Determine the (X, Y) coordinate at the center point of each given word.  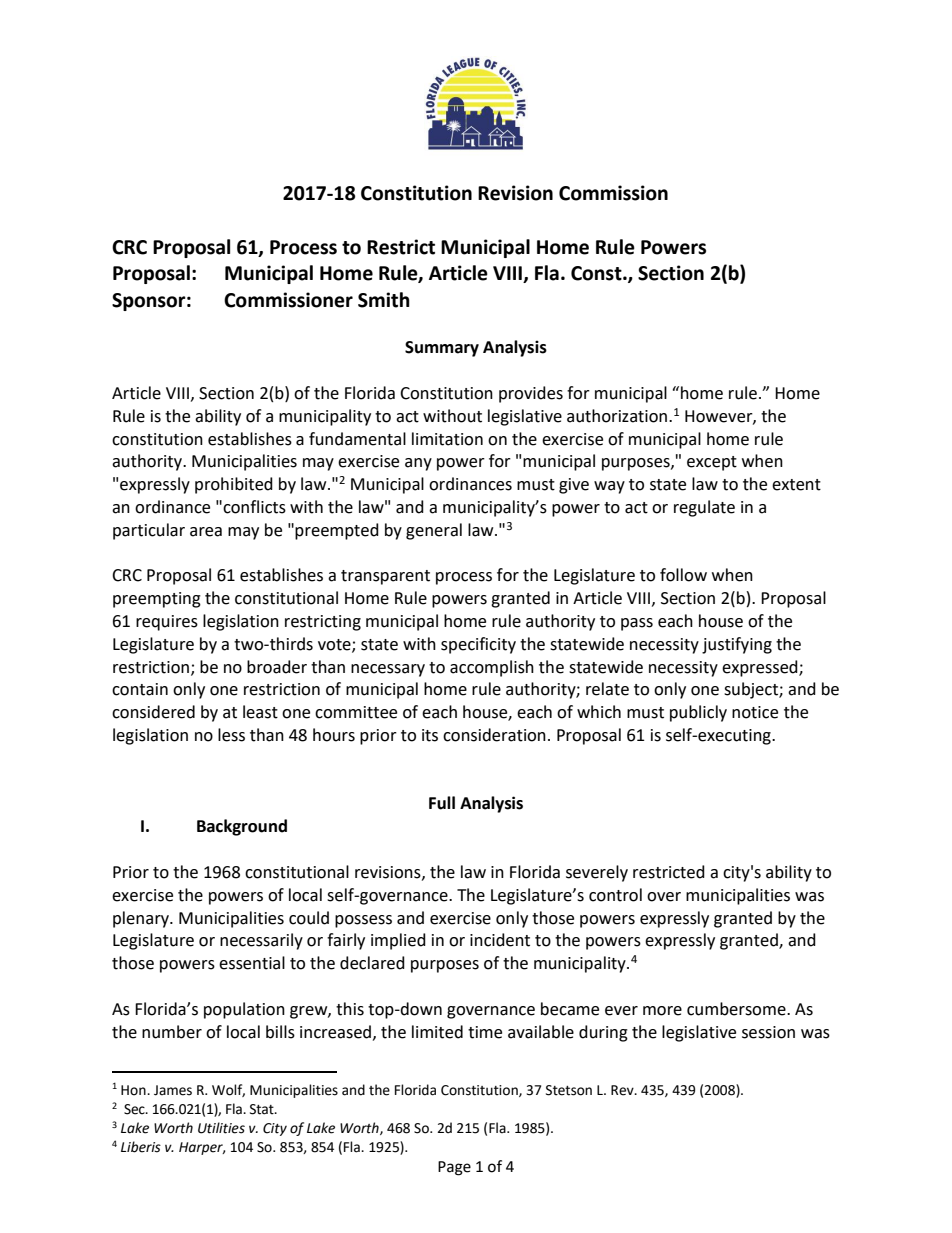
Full (442, 803)
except (712, 463)
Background (242, 827)
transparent (385, 577)
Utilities (221, 1128)
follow (683, 575)
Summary (442, 349)
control (615, 895)
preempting (157, 600)
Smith (384, 300)
